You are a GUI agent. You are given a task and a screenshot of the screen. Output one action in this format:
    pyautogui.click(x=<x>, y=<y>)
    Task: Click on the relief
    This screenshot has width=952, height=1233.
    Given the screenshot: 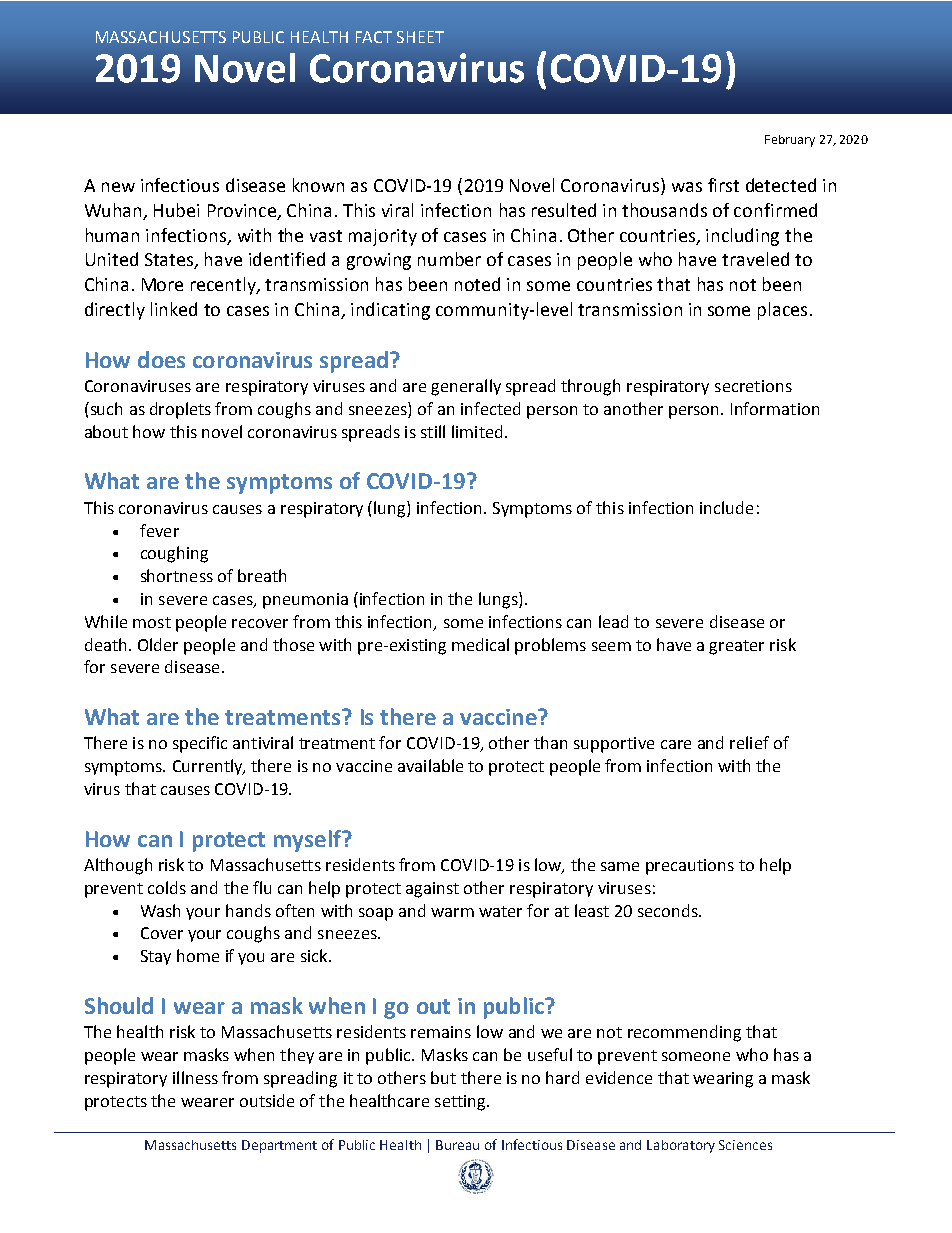 What is the action you would take?
    pyautogui.click(x=749, y=742)
